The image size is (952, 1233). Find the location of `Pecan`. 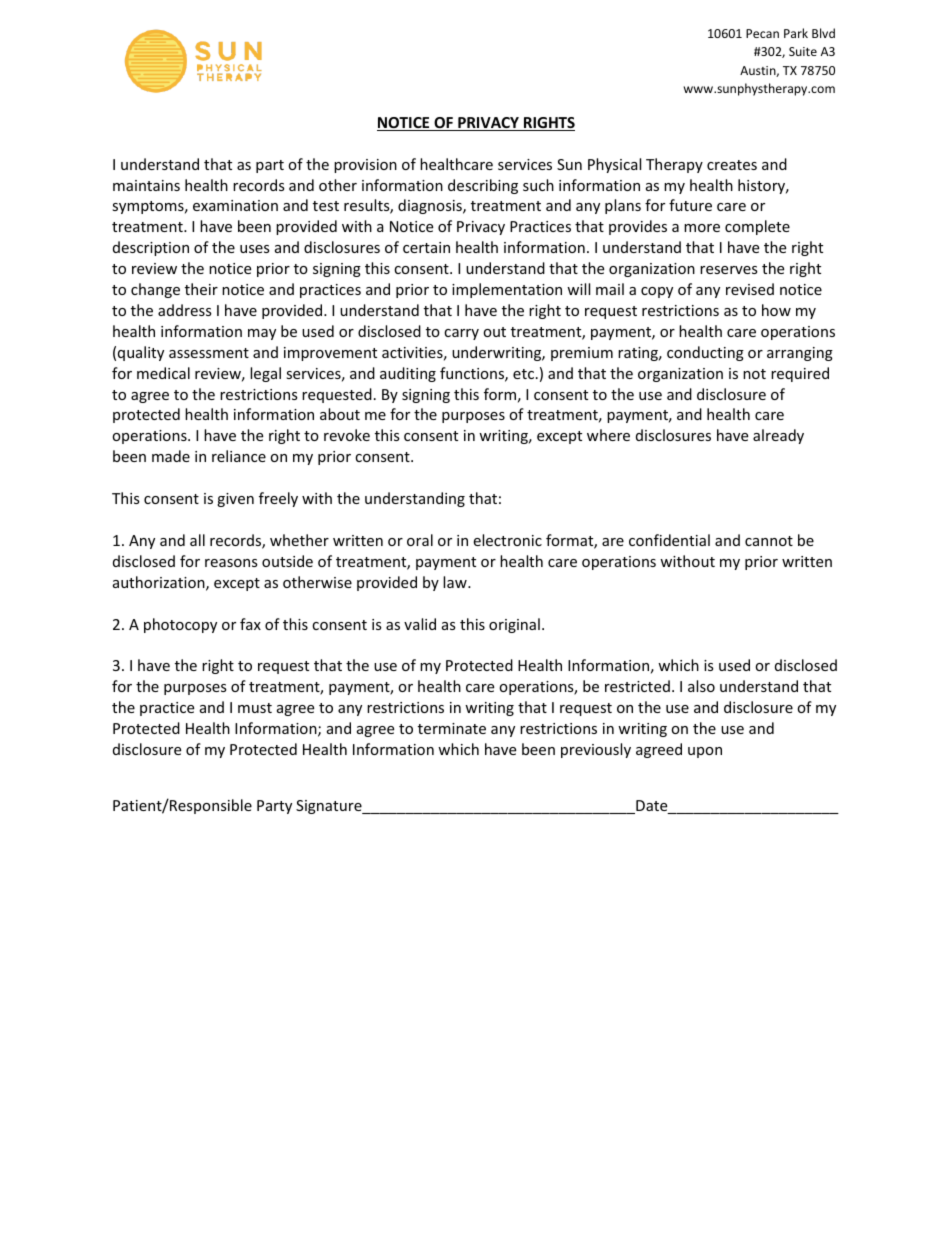

Pecan is located at coordinates (762, 33).
